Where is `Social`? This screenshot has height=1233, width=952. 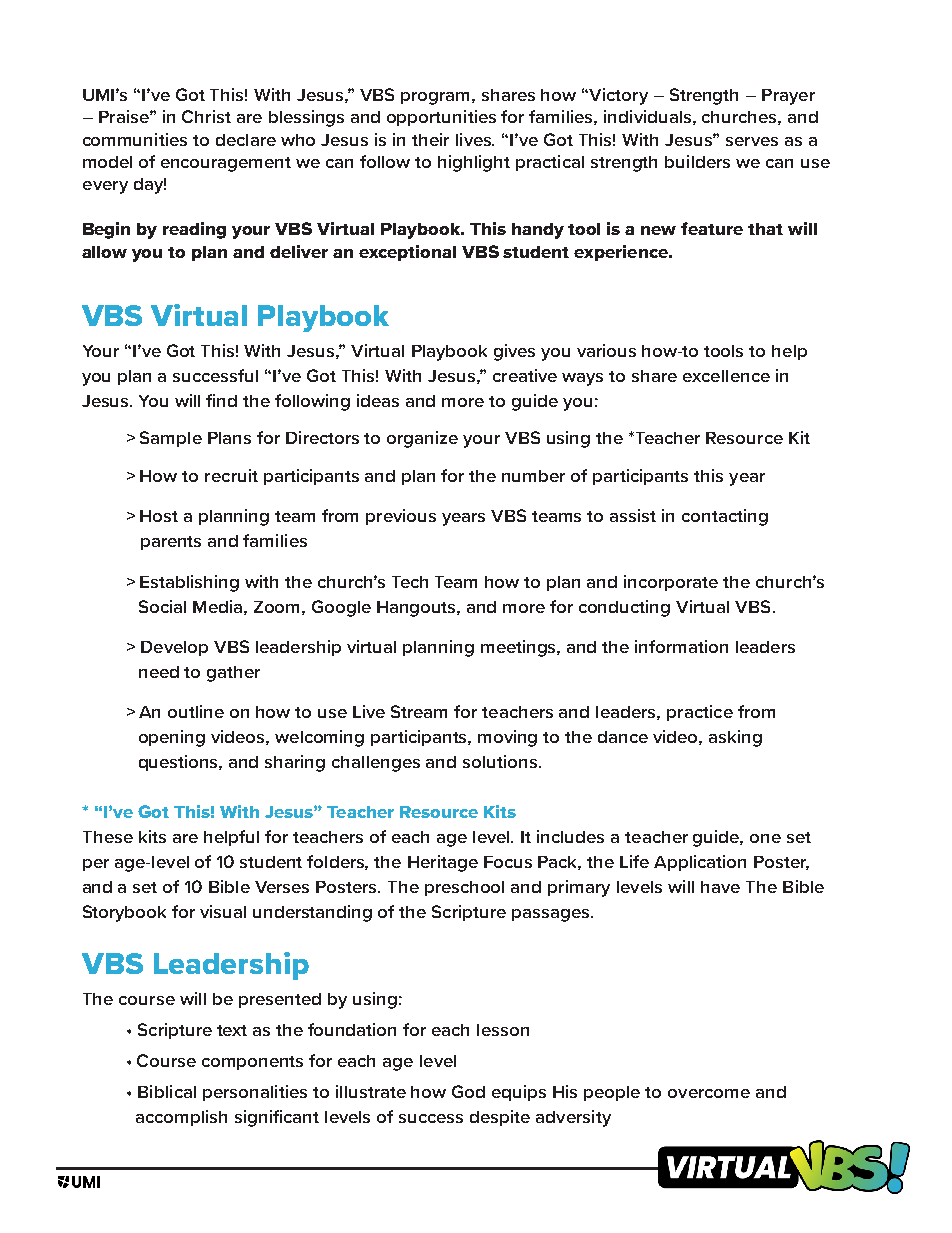
Social is located at coordinates (162, 606).
